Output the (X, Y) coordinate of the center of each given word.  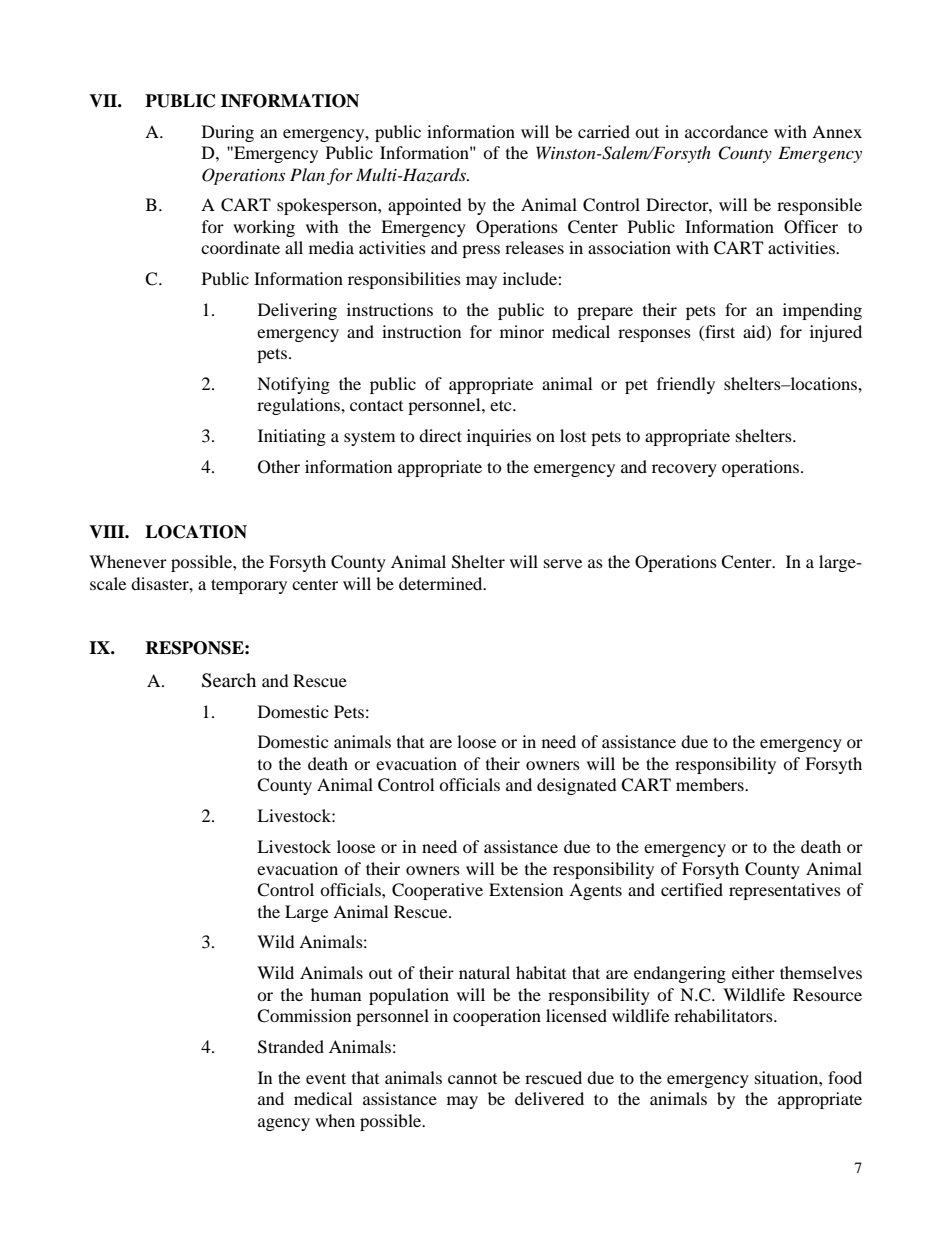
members (711, 784)
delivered (549, 1098)
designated (577, 786)
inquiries (499, 437)
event (326, 1078)
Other (279, 467)
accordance (726, 131)
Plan (307, 174)
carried (604, 131)
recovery (684, 470)
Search (229, 680)
